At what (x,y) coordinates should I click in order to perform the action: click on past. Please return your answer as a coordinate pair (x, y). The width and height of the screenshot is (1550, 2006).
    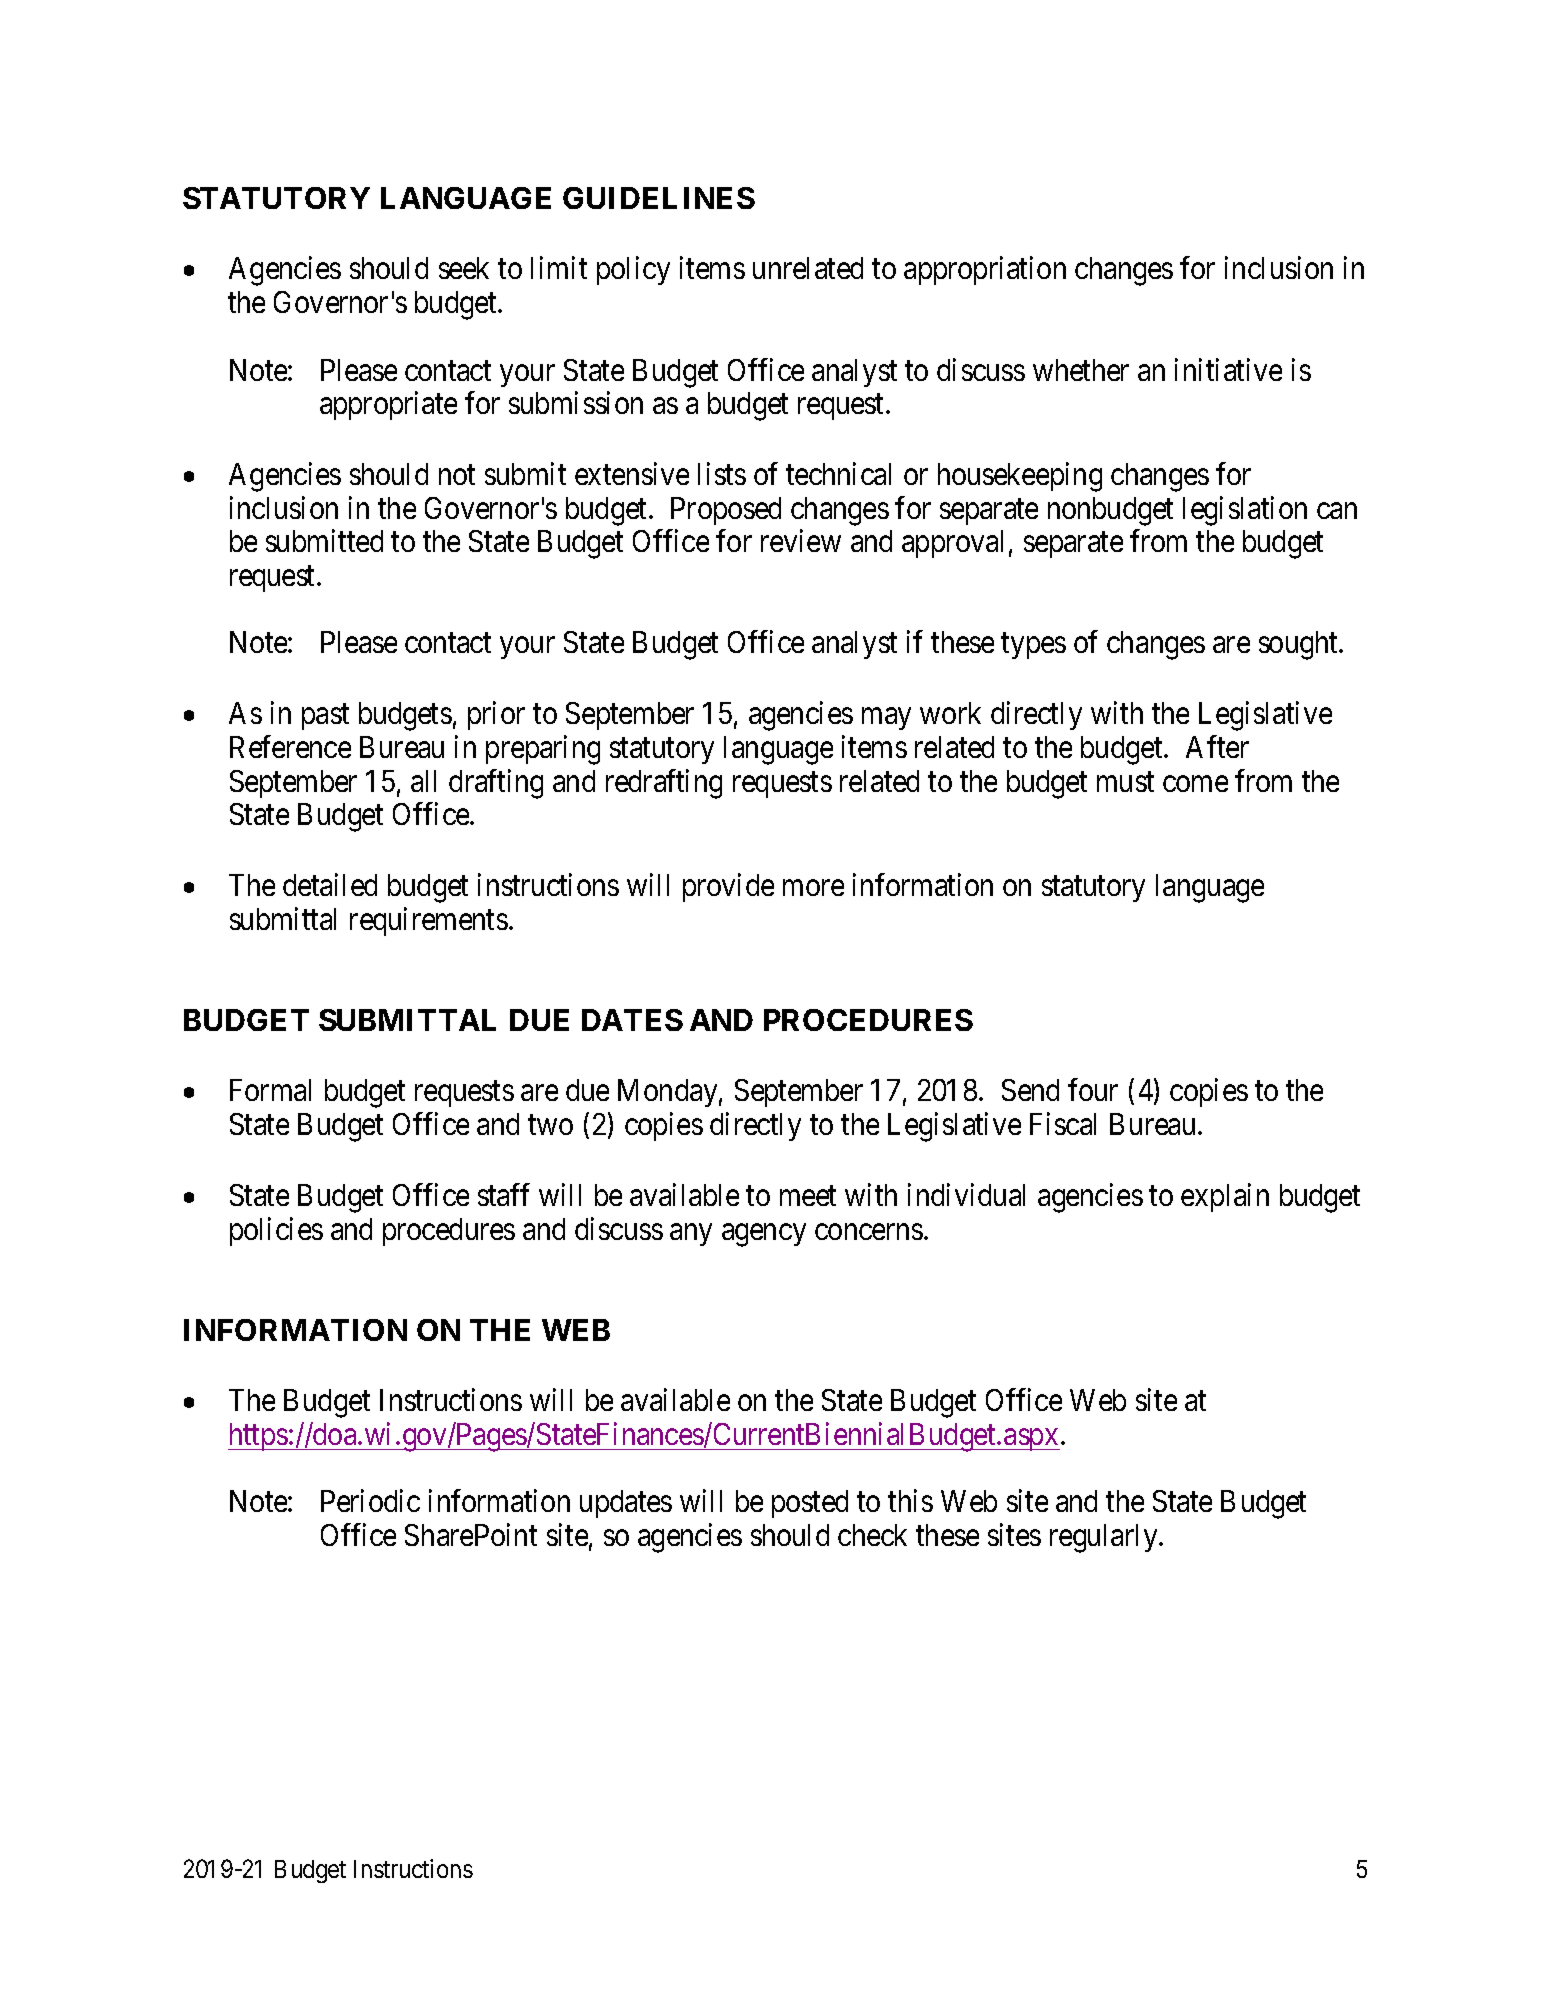
    Looking at the image, I should click on (325, 717).
